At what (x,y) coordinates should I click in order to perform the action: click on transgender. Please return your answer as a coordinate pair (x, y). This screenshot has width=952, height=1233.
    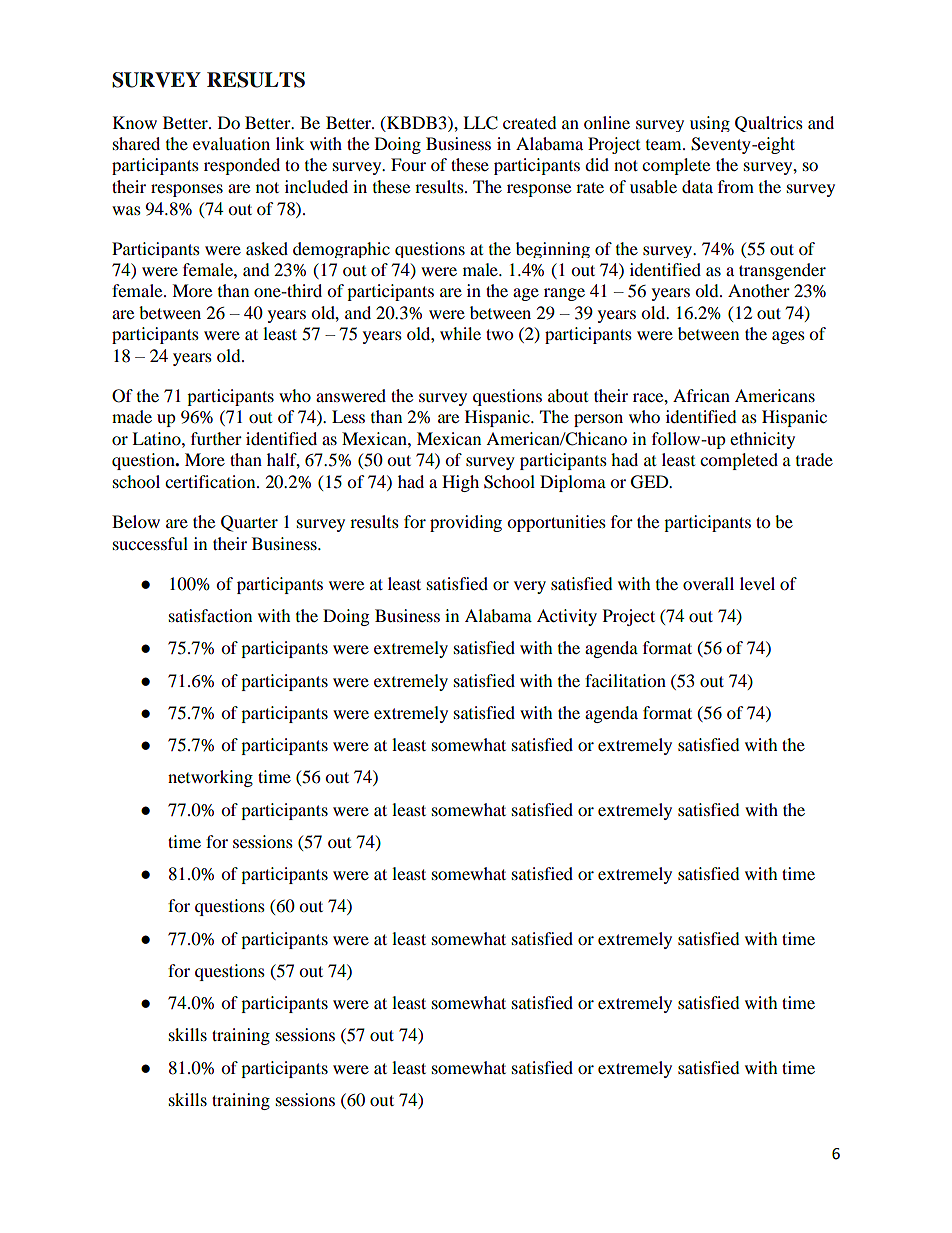
    Looking at the image, I should click on (782, 271).
